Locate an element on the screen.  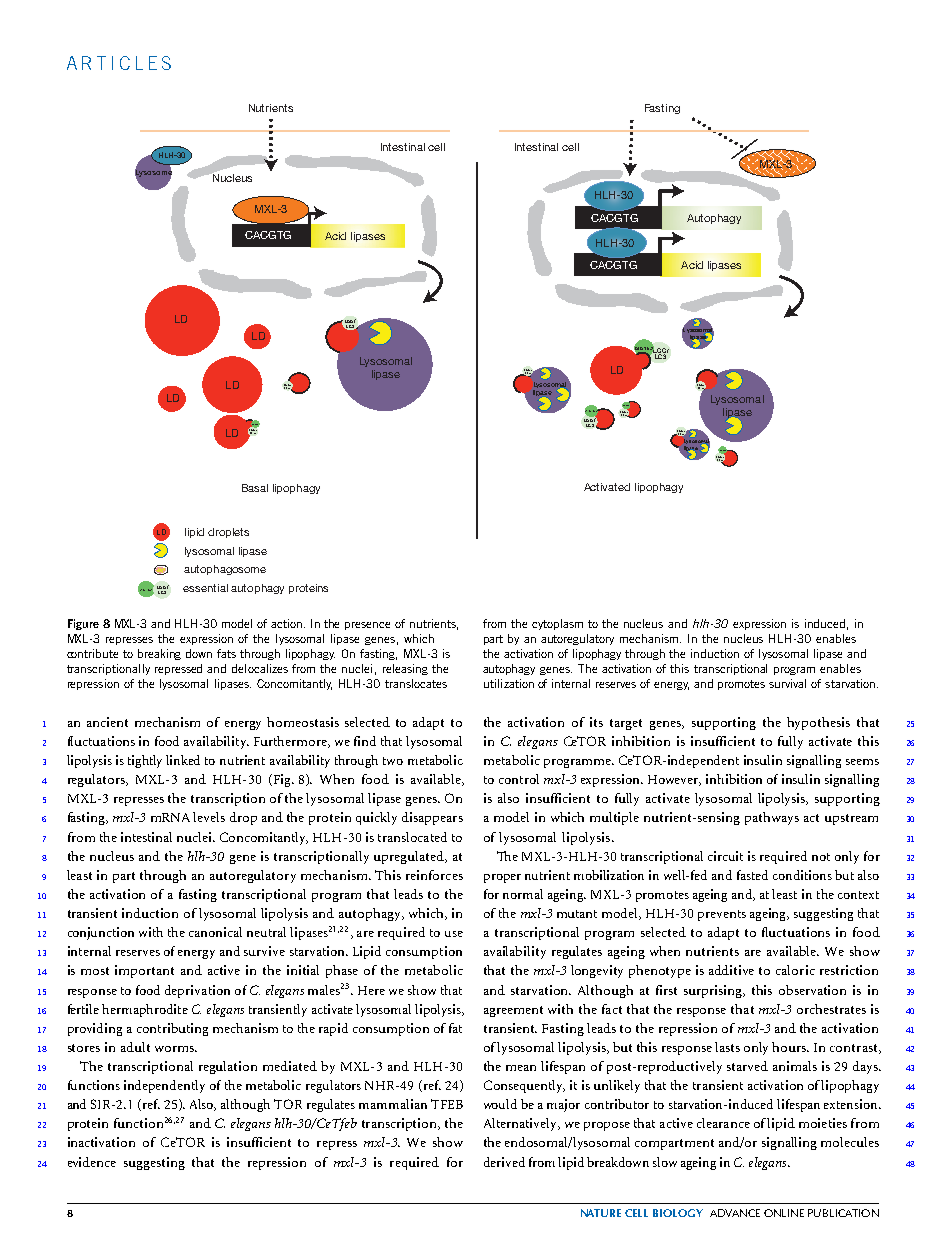
releasing is located at coordinates (405, 669).
